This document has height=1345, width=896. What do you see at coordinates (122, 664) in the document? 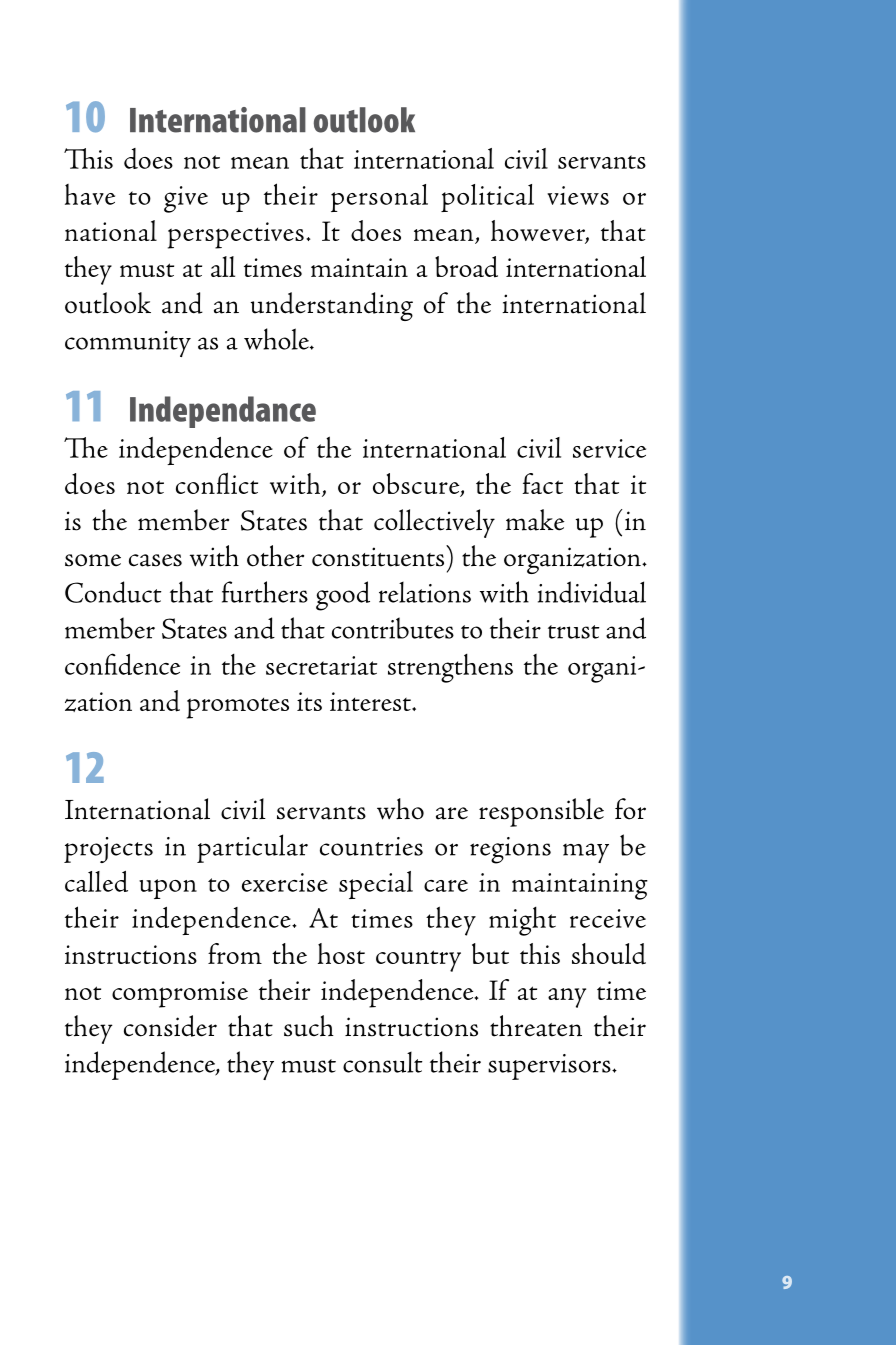
I see `confidence` at bounding box center [122, 664].
